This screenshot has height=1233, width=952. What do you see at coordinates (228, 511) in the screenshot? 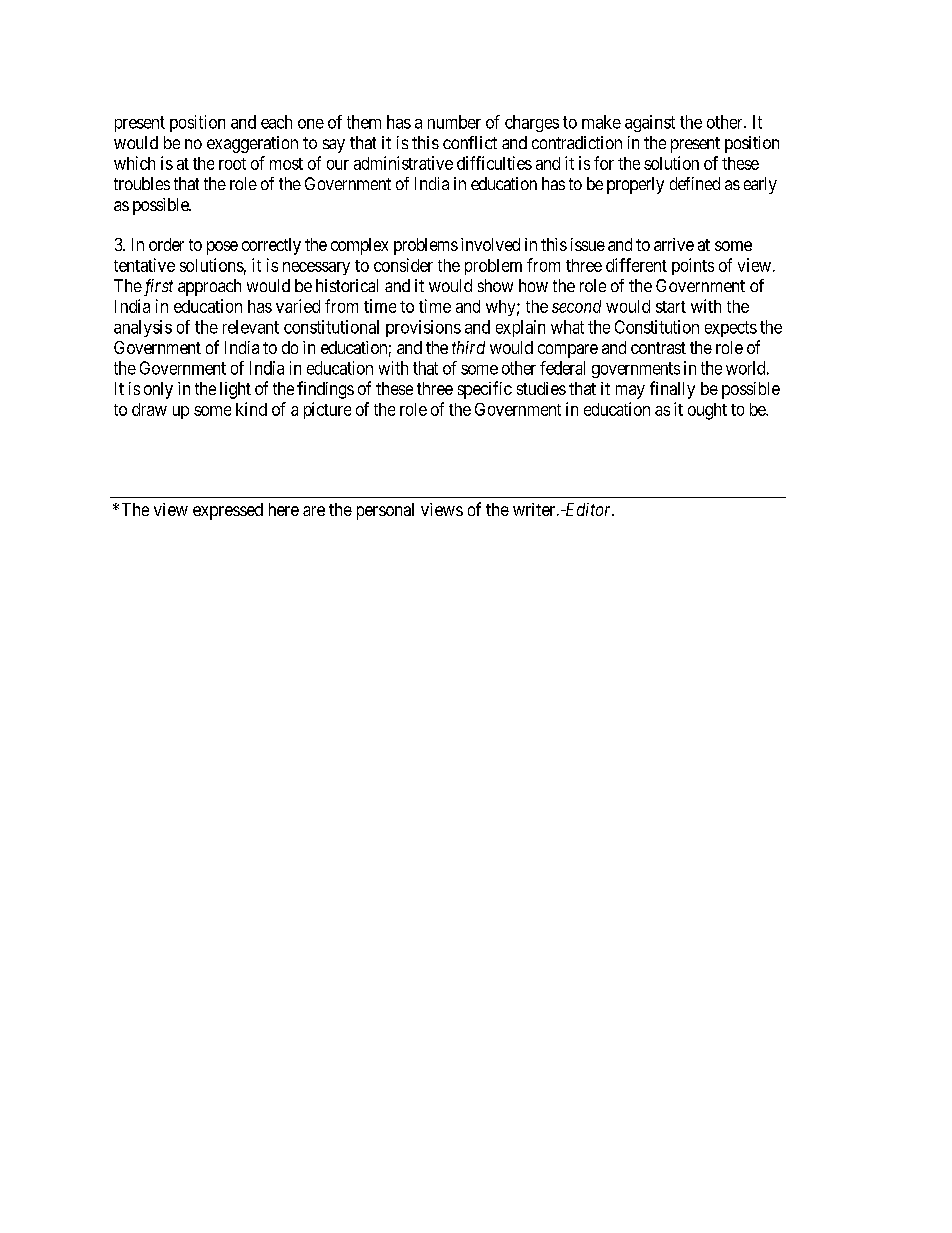
I see `expressed` at bounding box center [228, 511].
